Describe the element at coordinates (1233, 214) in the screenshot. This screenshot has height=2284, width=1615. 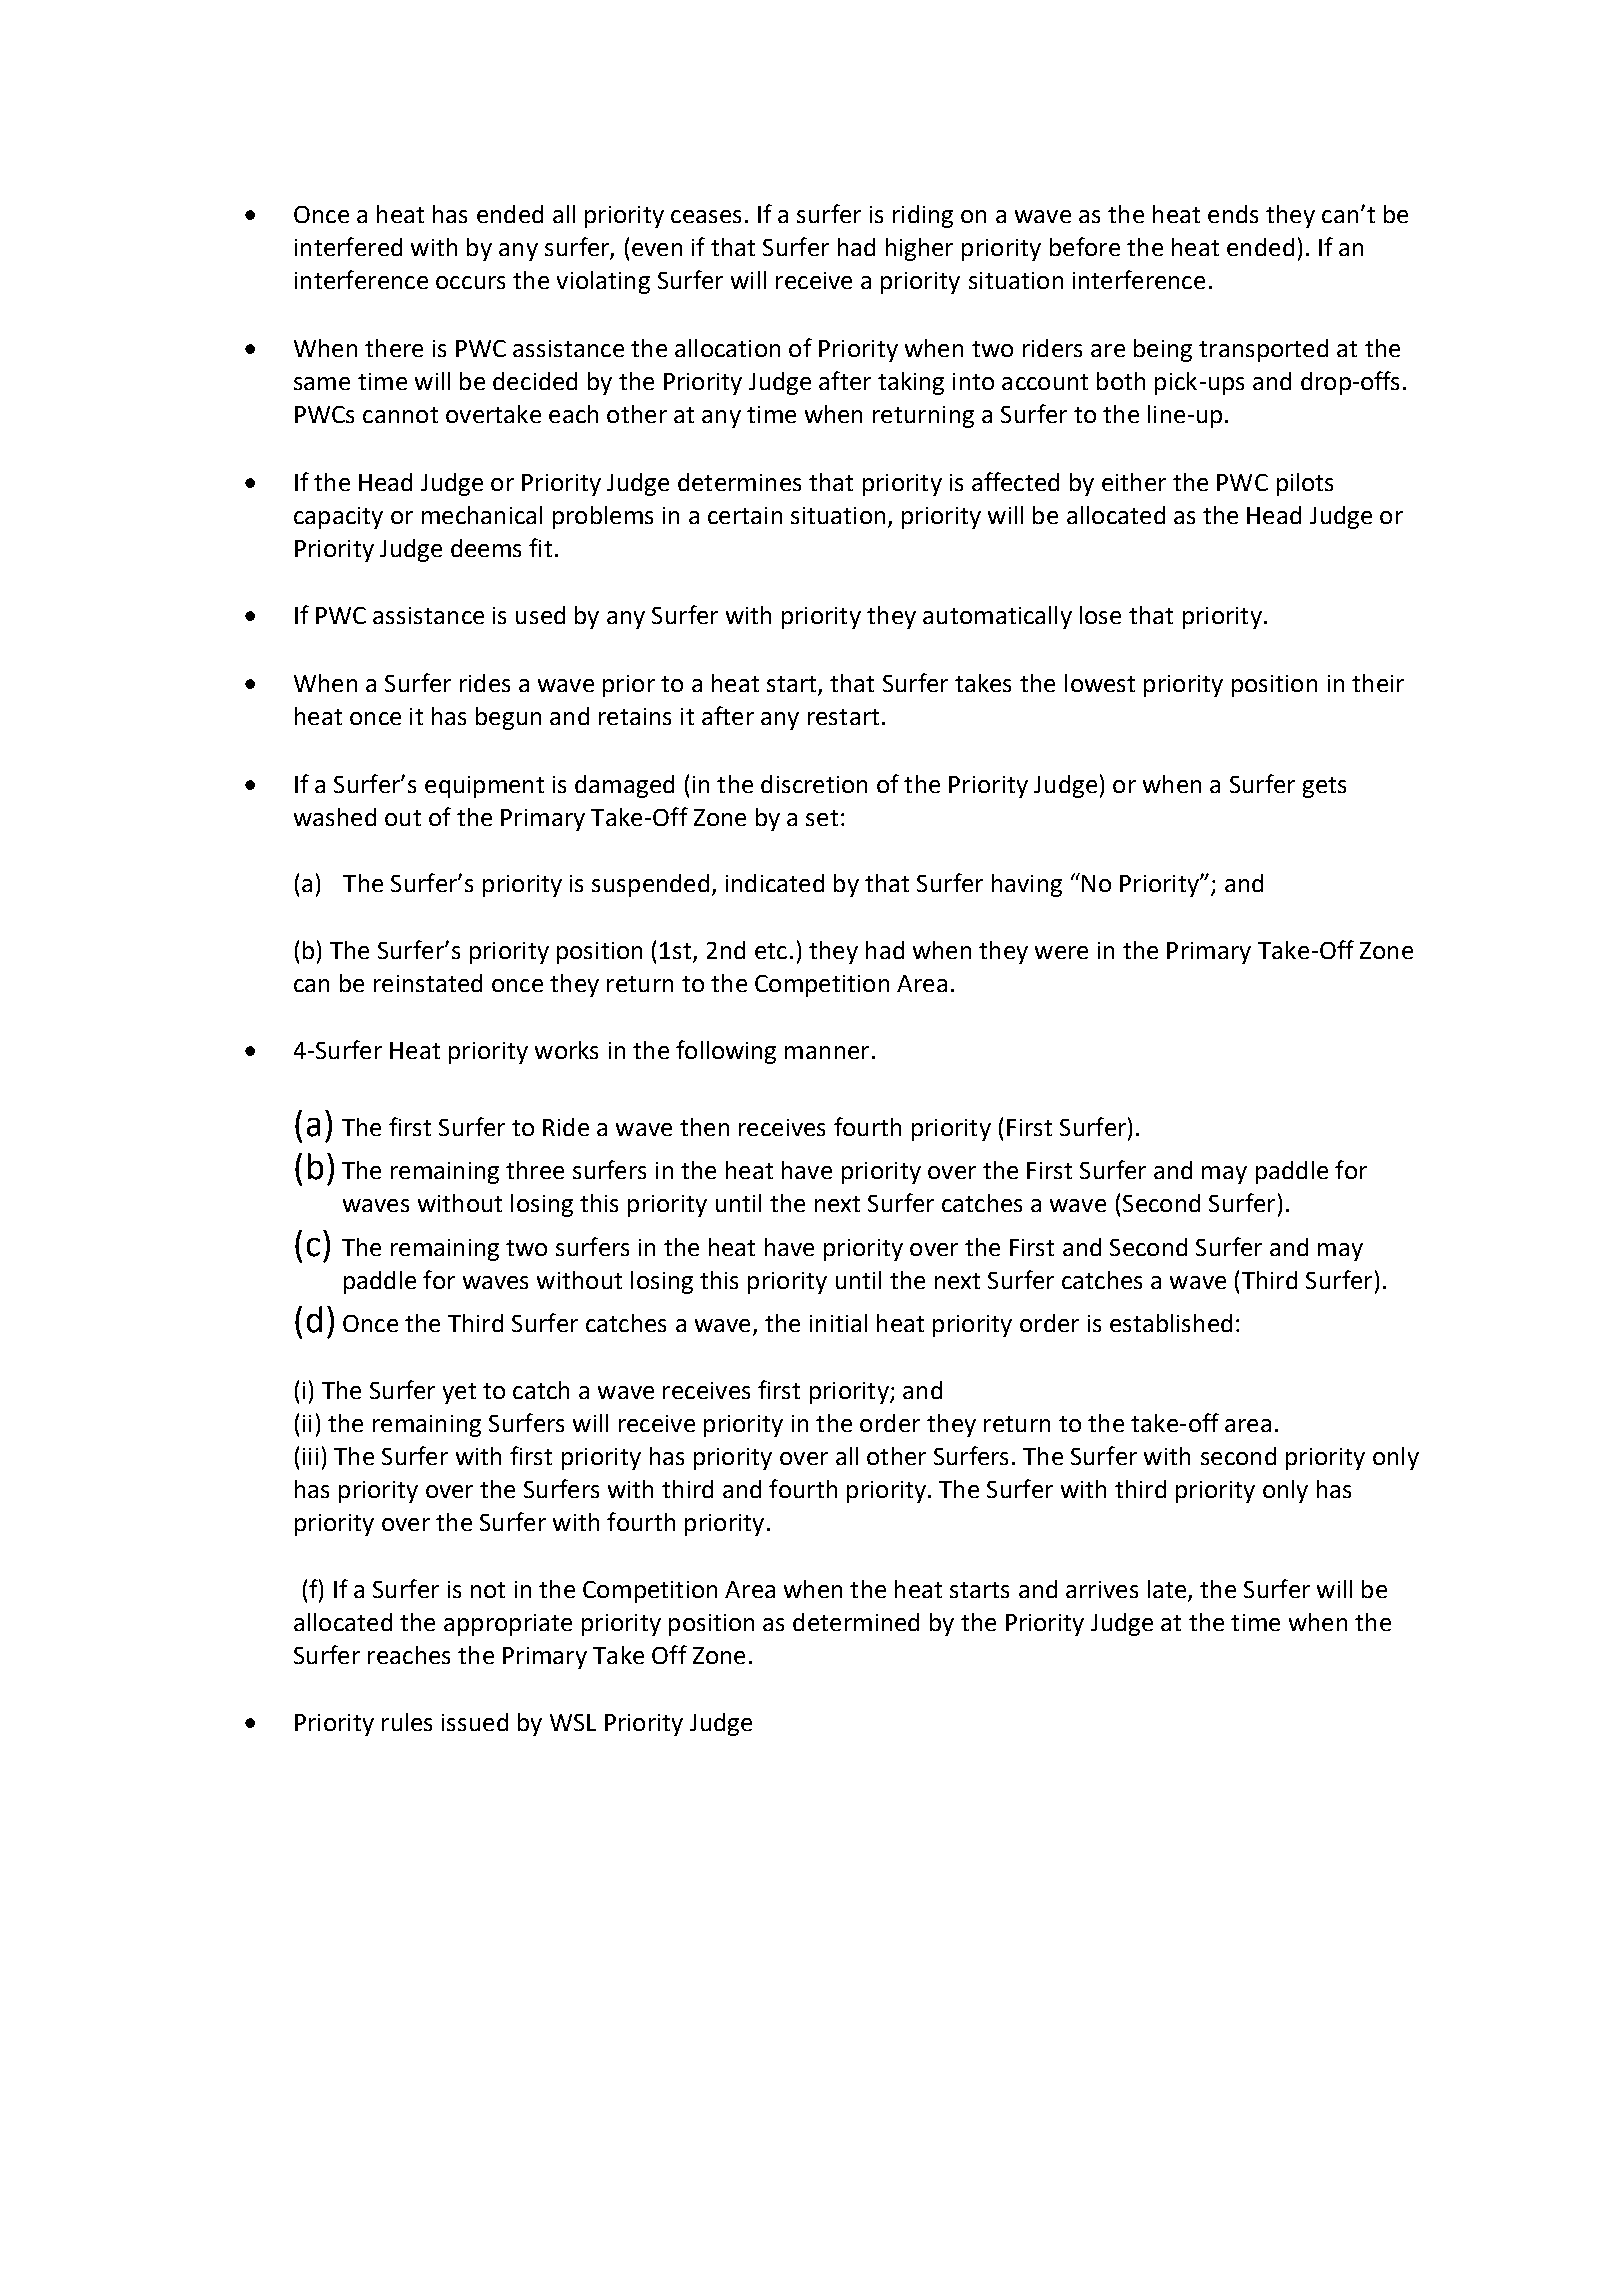
I see `ends` at that location.
